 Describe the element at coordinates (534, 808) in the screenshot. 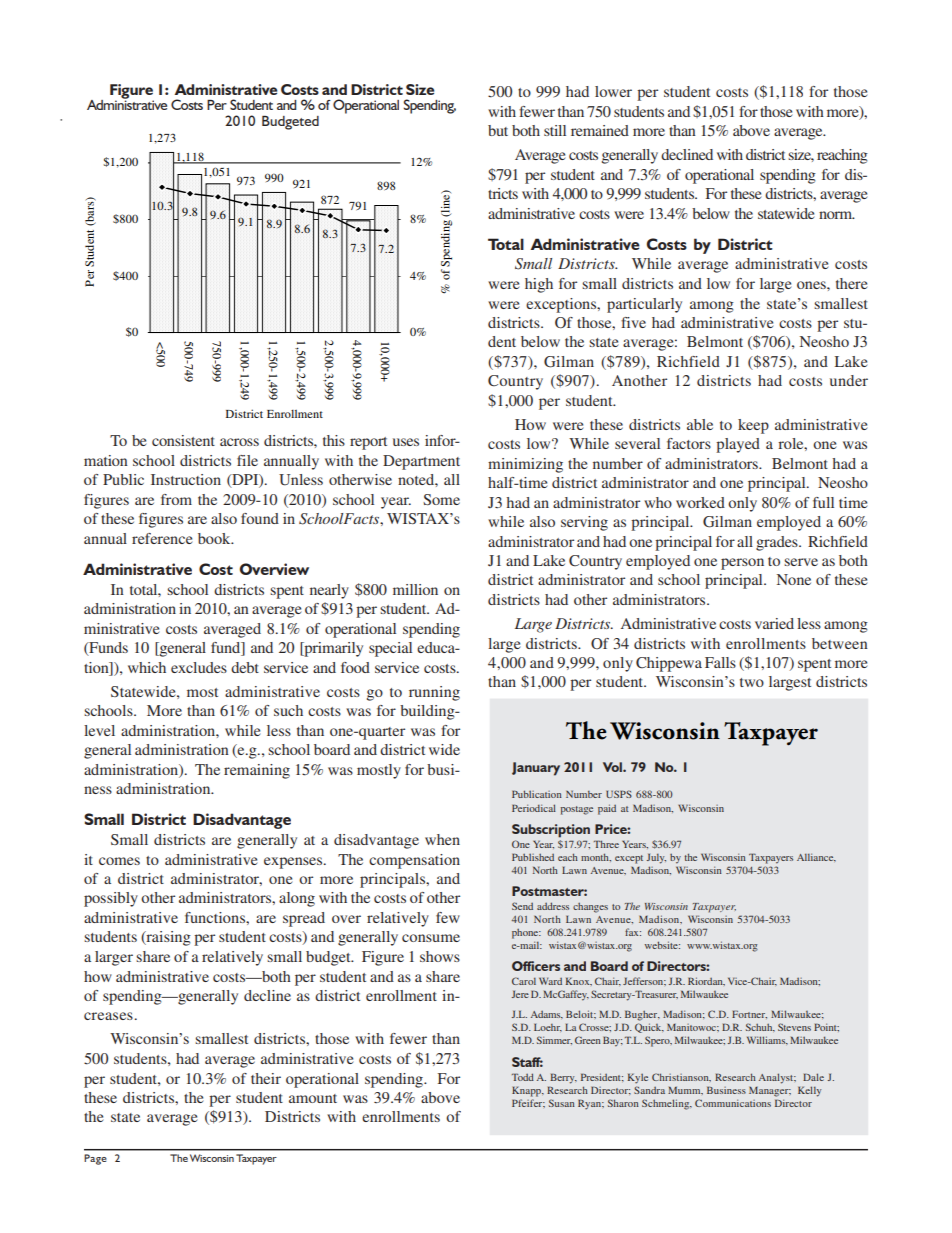

I see `Periodical` at that location.
